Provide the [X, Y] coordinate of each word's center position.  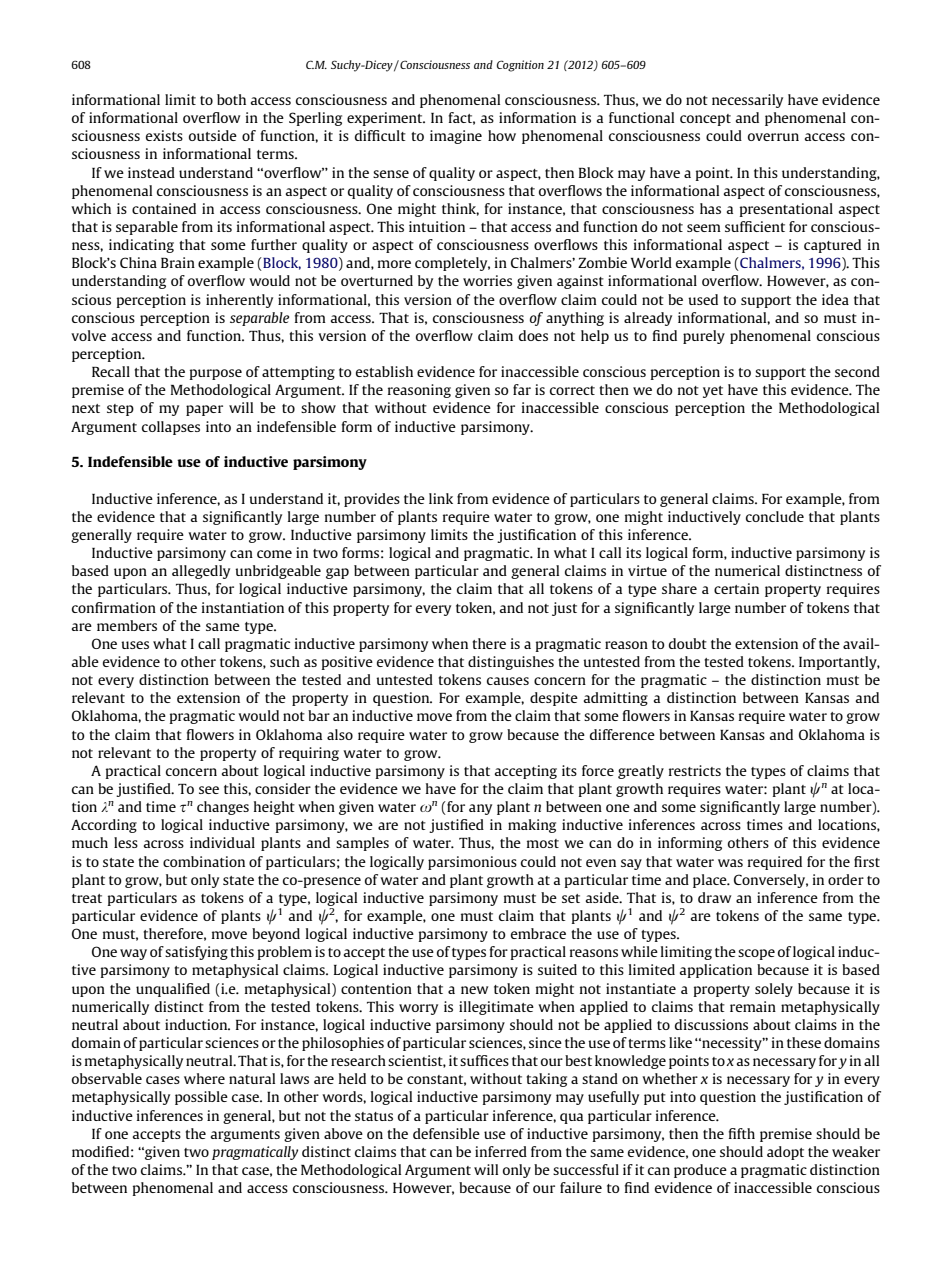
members [127, 625]
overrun [773, 137]
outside [213, 135]
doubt [688, 643]
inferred [501, 1151]
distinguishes [511, 663]
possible [201, 1098]
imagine [456, 137]
